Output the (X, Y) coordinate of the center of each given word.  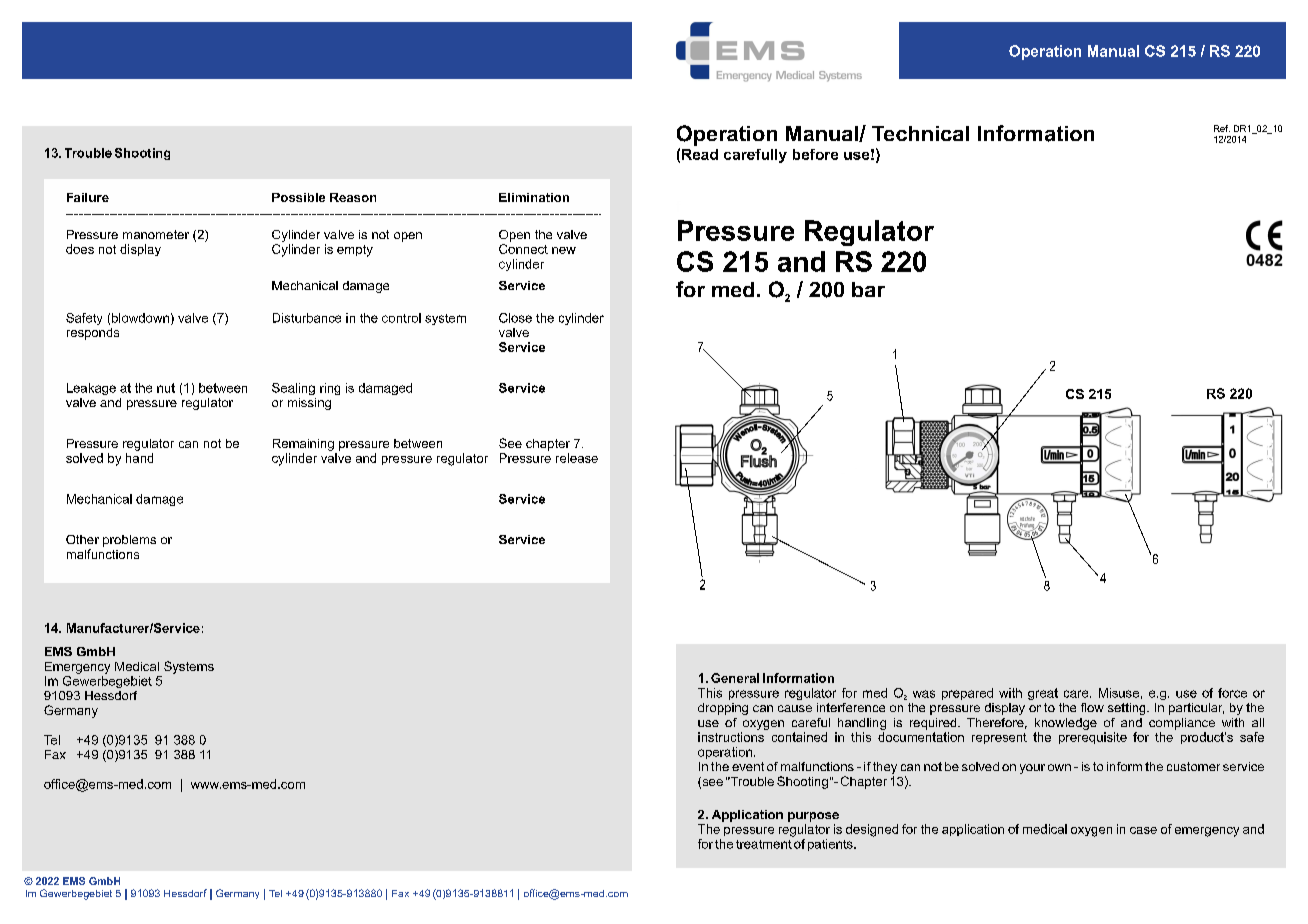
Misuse (1119, 693)
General (735, 678)
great (1043, 694)
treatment (764, 844)
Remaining (303, 445)
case (1143, 830)
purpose (813, 817)
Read (700, 154)
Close (515, 318)
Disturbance (307, 318)
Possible (298, 197)
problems (129, 541)
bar (868, 289)
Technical (920, 133)
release (577, 458)
